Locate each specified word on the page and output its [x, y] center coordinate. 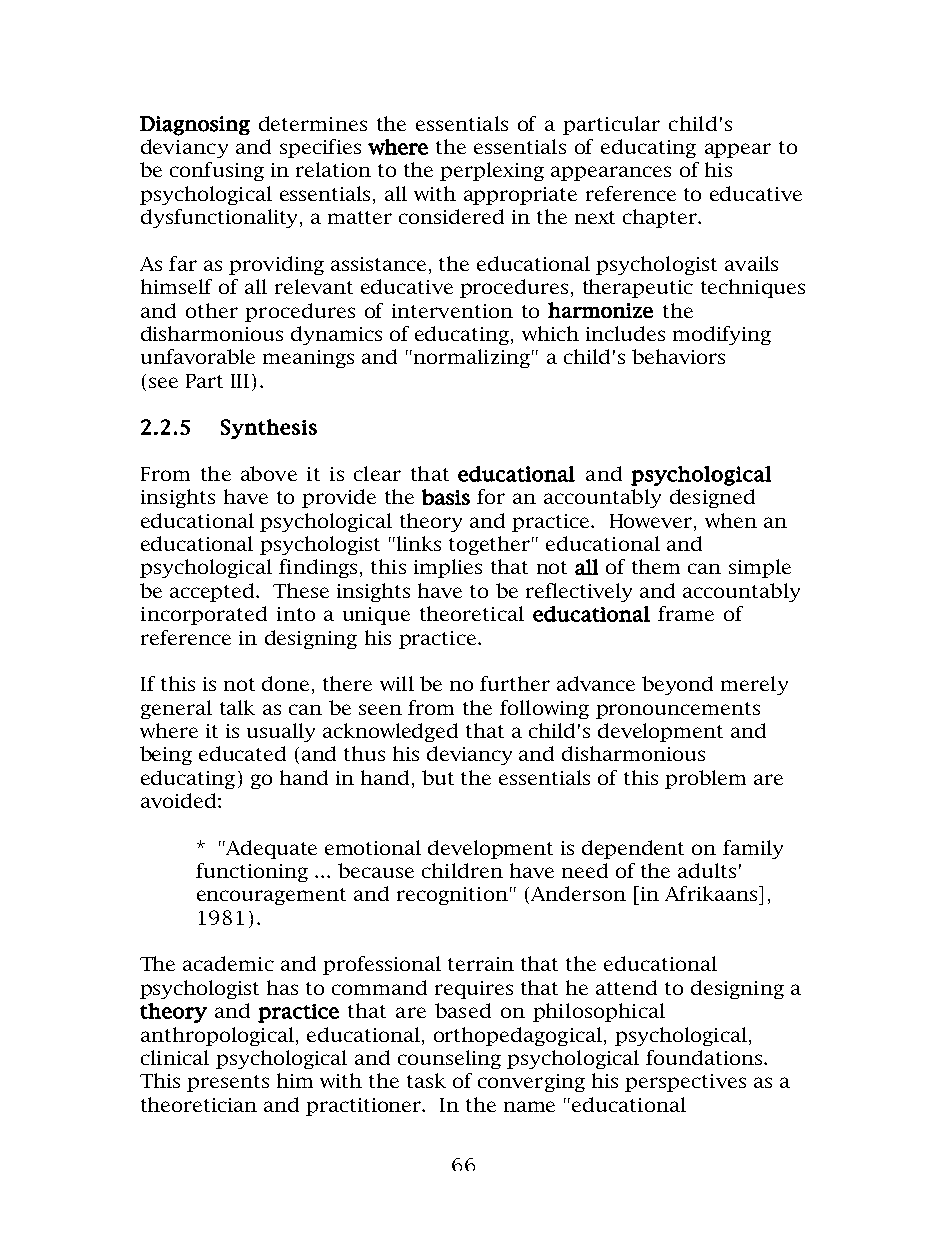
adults [707, 870]
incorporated [204, 615]
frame [686, 613]
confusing [217, 171]
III [240, 381]
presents [228, 1083]
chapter [661, 218]
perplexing [492, 171]
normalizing [472, 358]
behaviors [678, 356]
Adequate [271, 849]
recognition [452, 896]
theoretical [472, 613]
